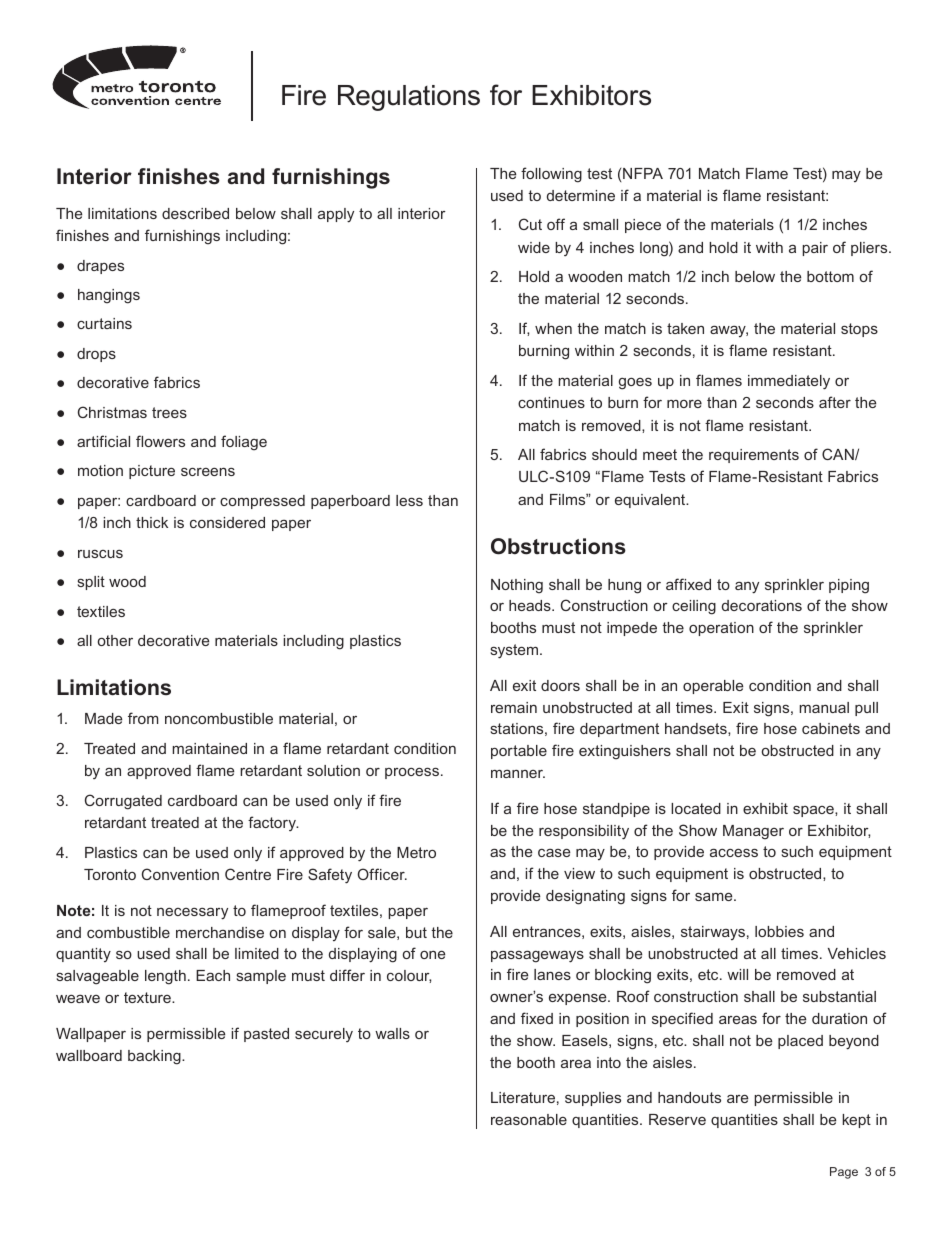 The height and width of the screenshot is (1233, 952). Describe the element at coordinates (529, 1119) in the screenshot. I see `reasonable` at that location.
